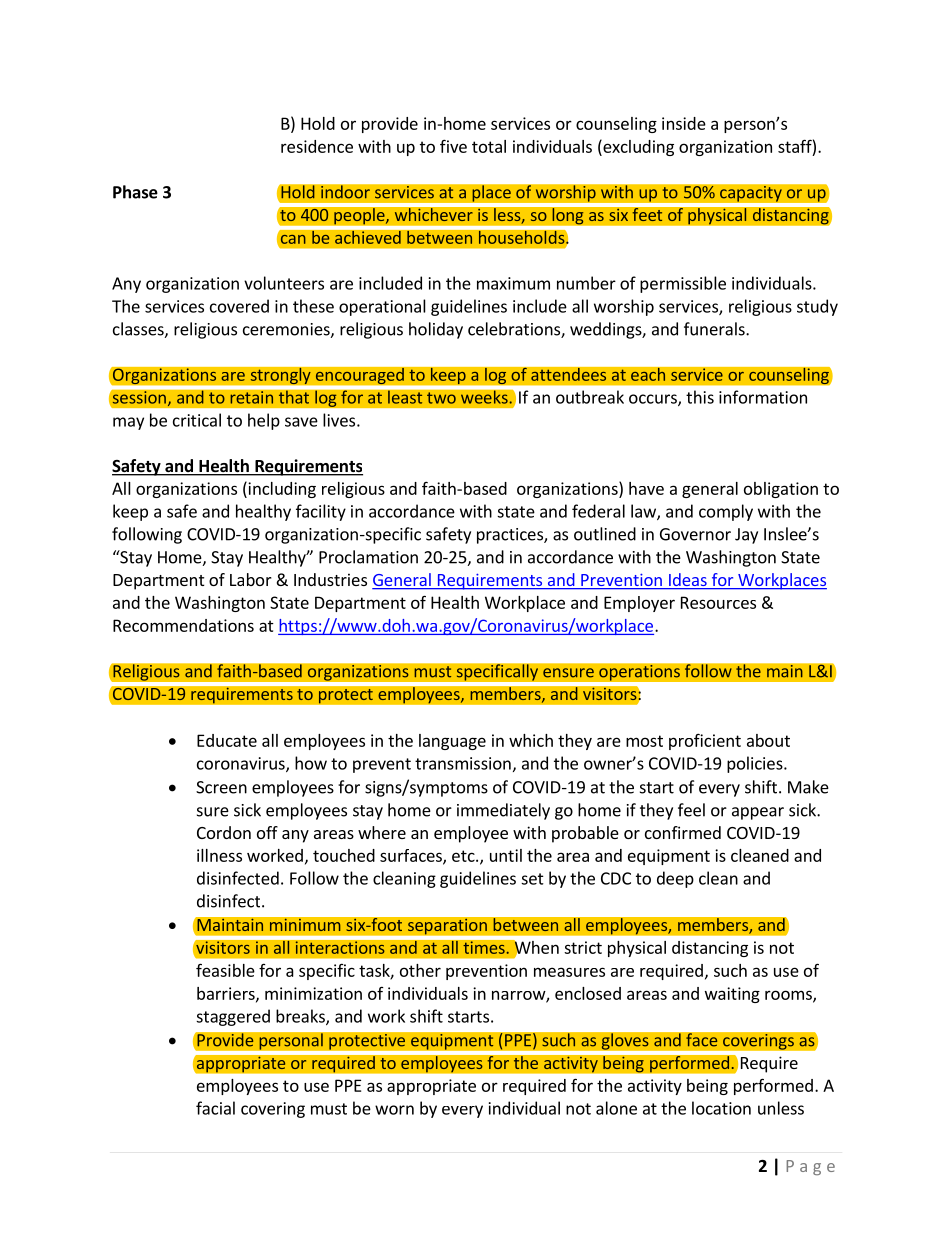 This screenshot has height=1233, width=952. I want to click on transmission, so click(463, 763).
